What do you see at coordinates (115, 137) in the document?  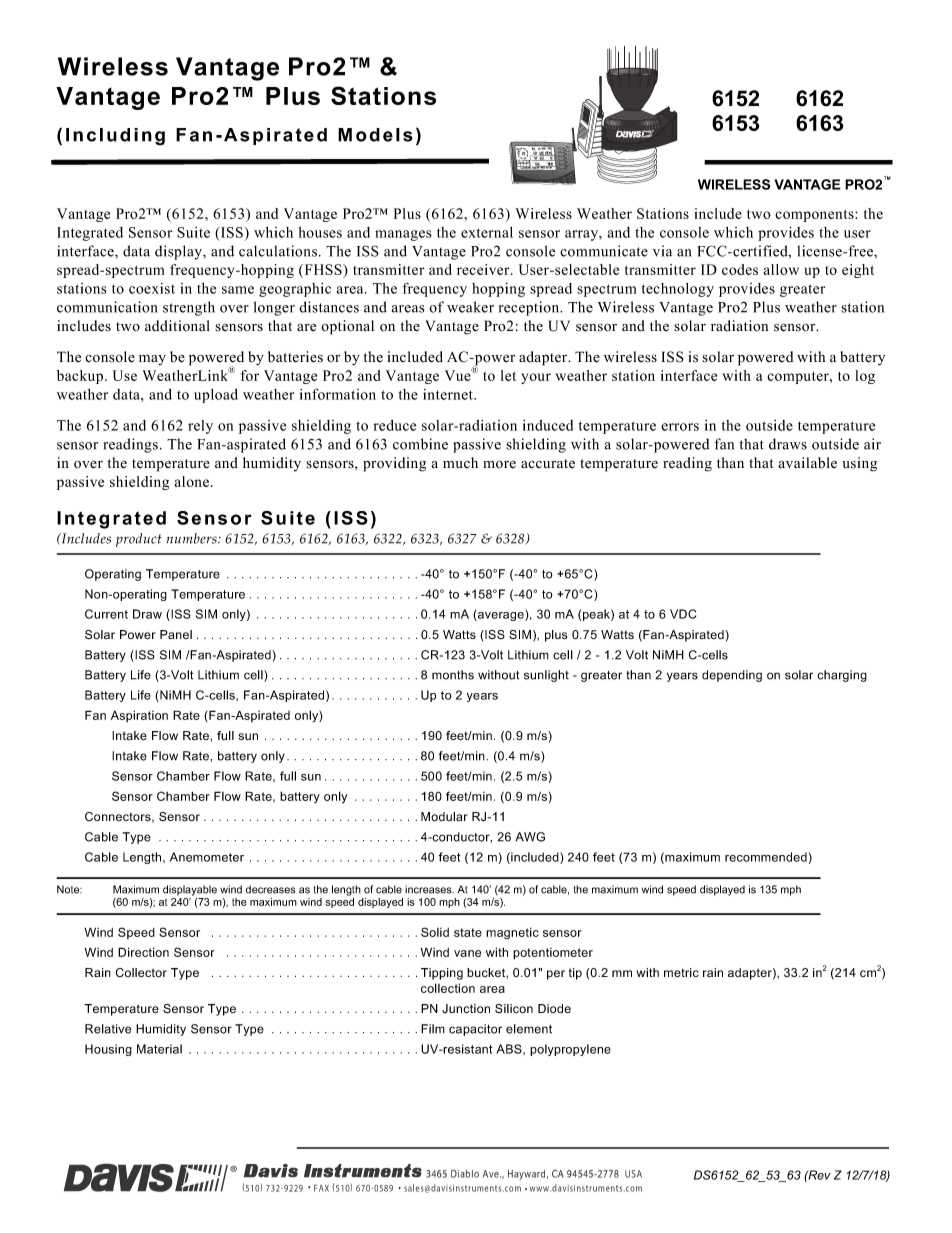 I see `Including` at bounding box center [115, 137].
